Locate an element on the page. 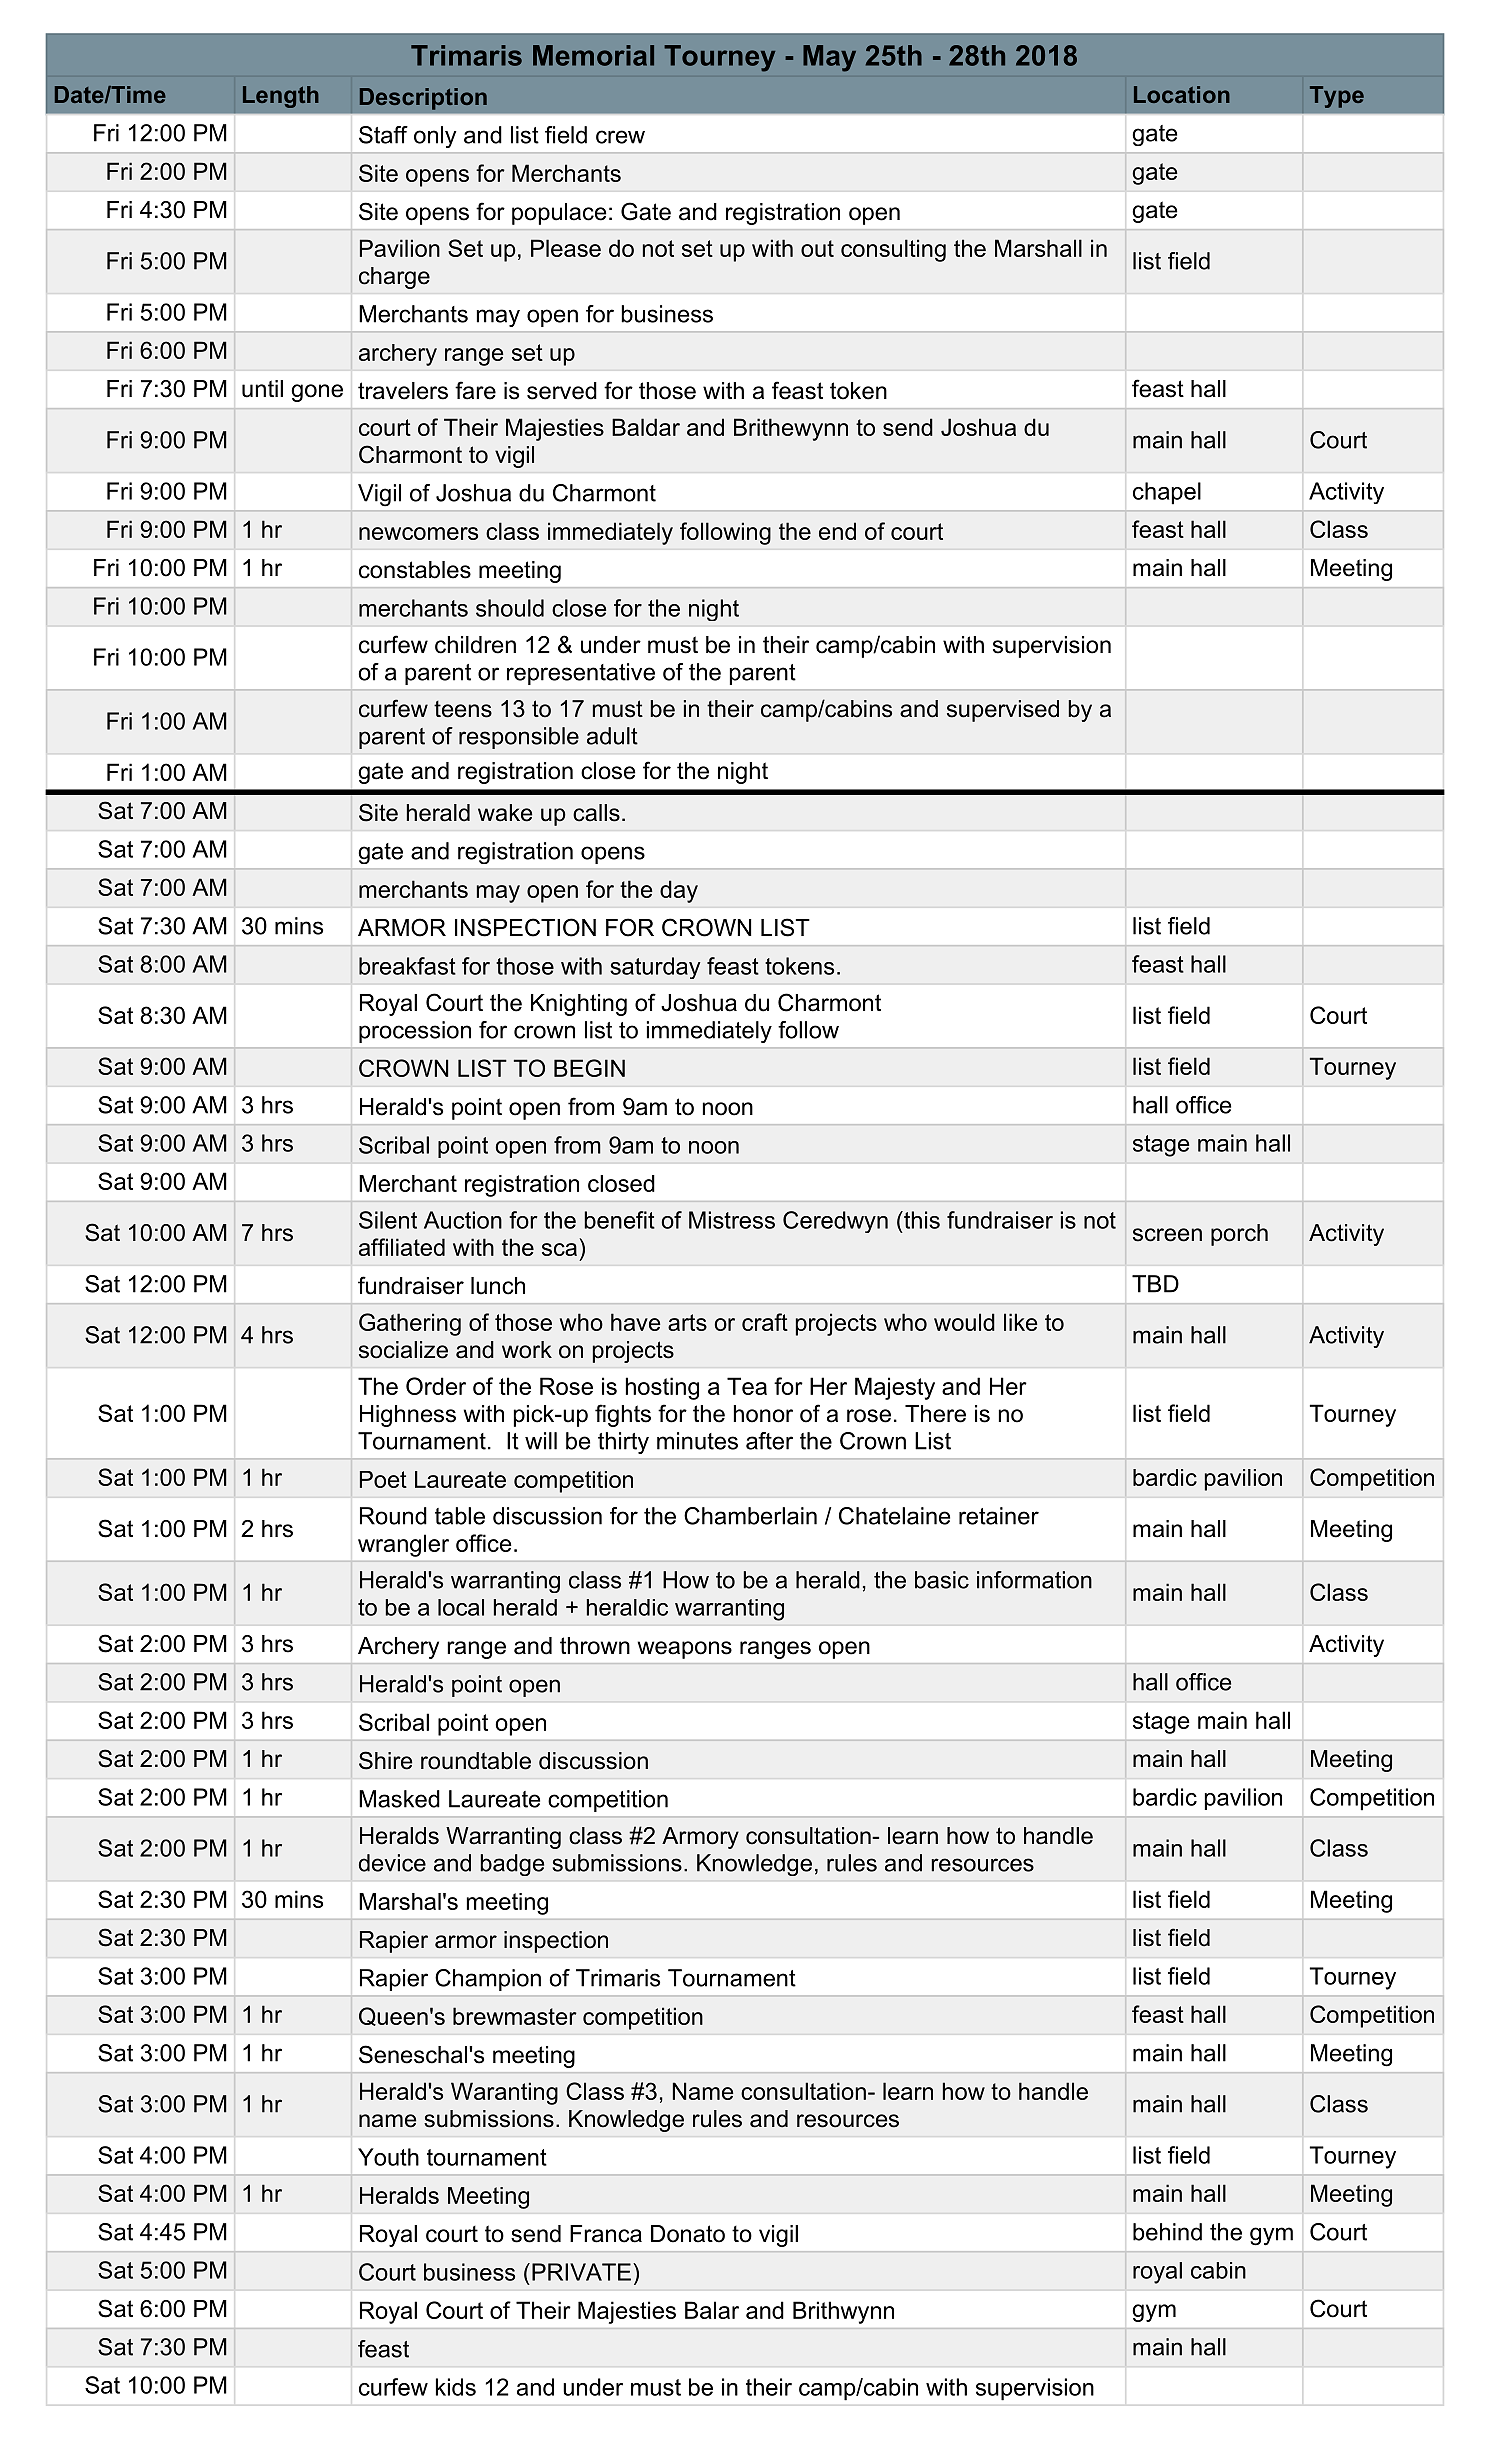  kids is located at coordinates (456, 2387).
